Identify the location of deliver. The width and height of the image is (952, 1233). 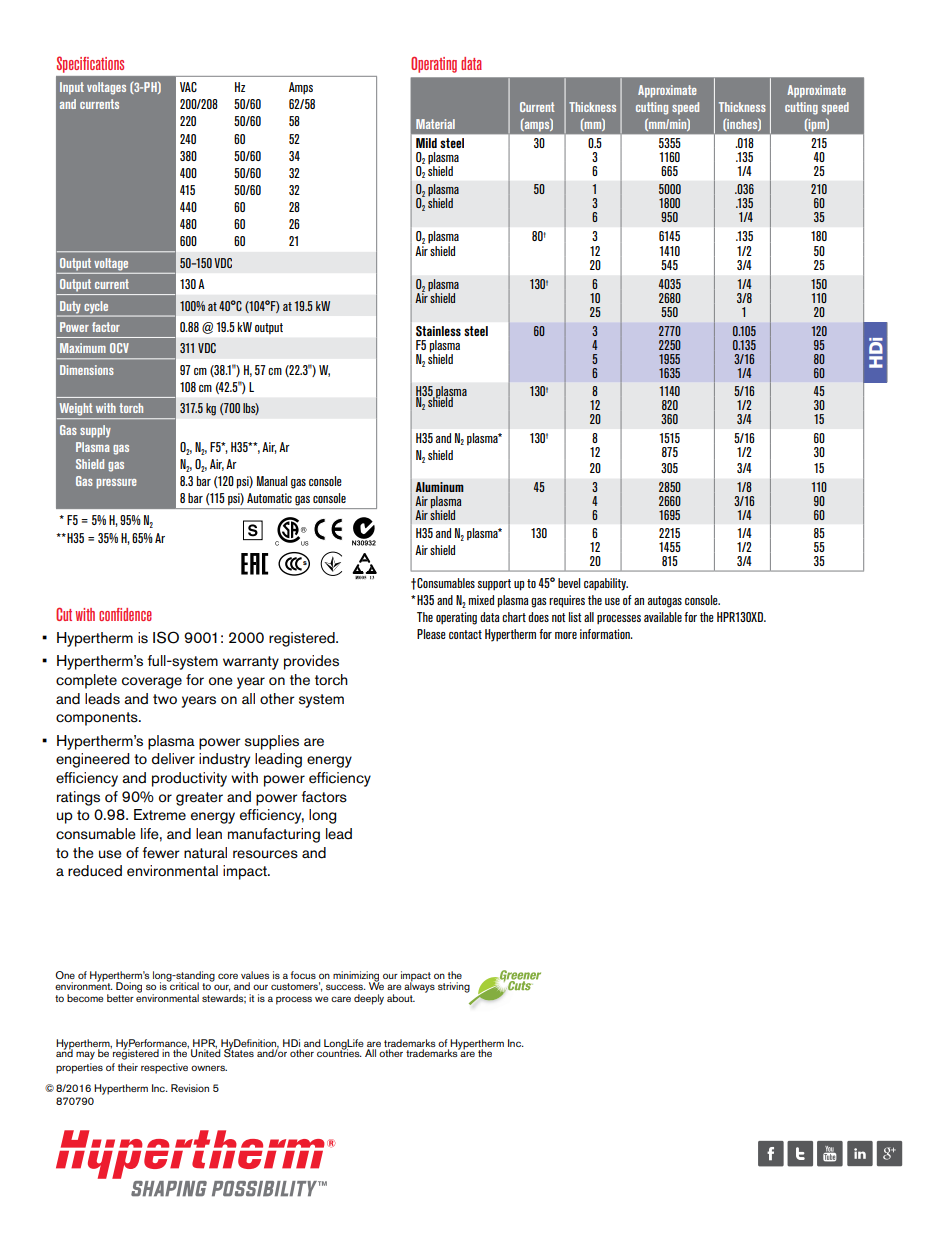
(173, 759).
